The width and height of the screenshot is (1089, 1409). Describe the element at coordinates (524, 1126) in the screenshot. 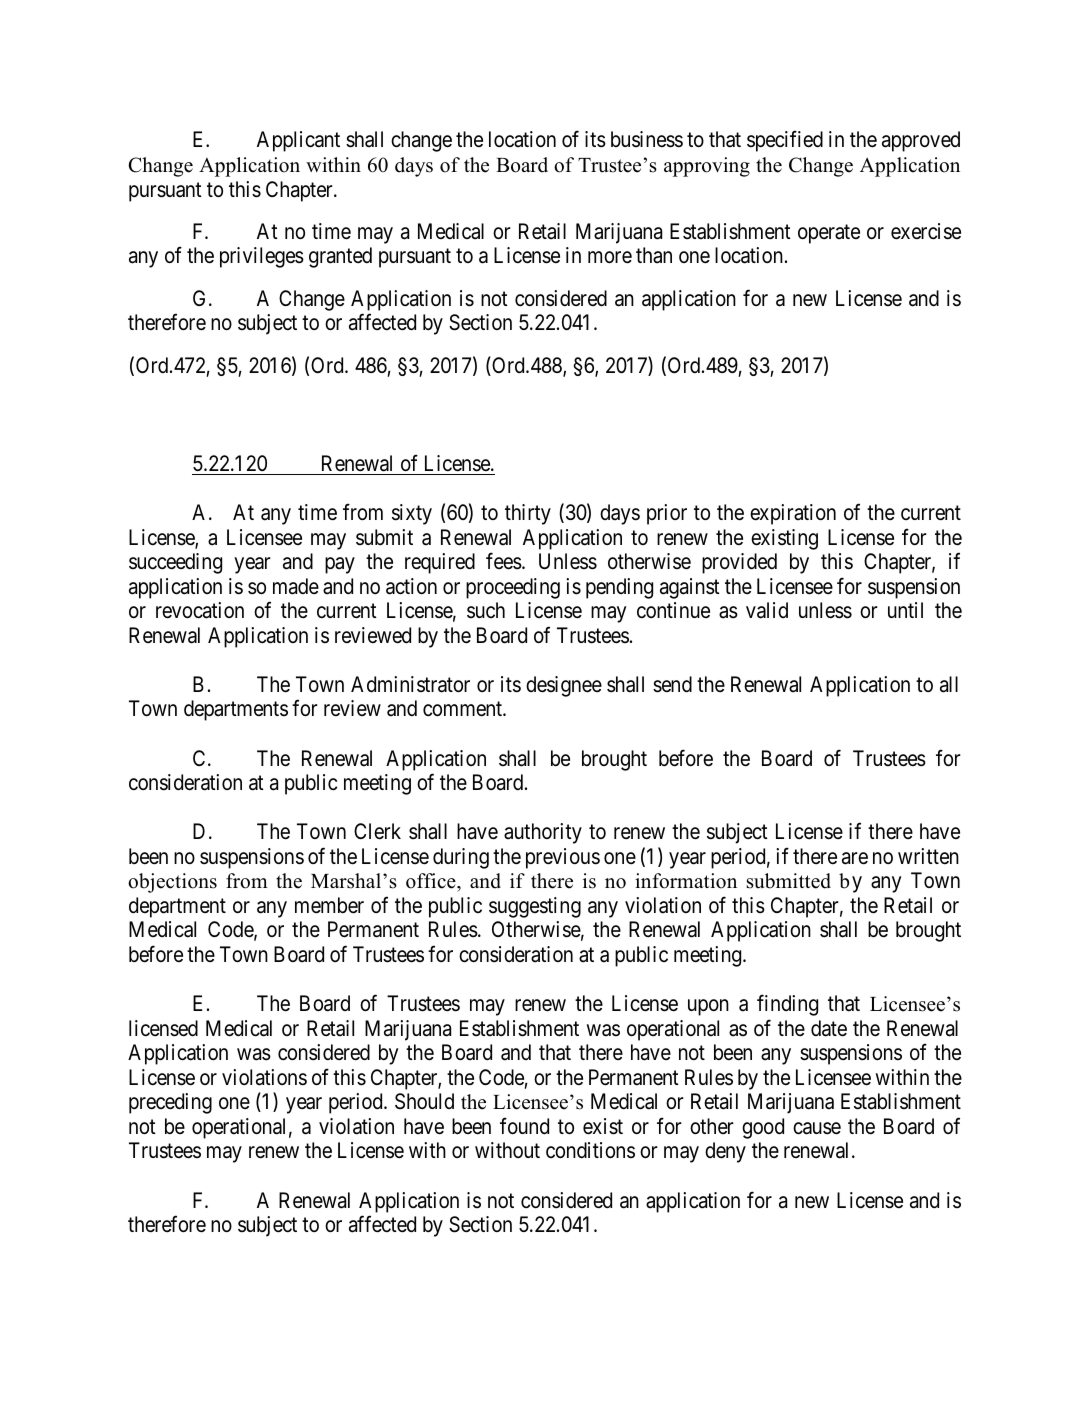

I see `found` at that location.
